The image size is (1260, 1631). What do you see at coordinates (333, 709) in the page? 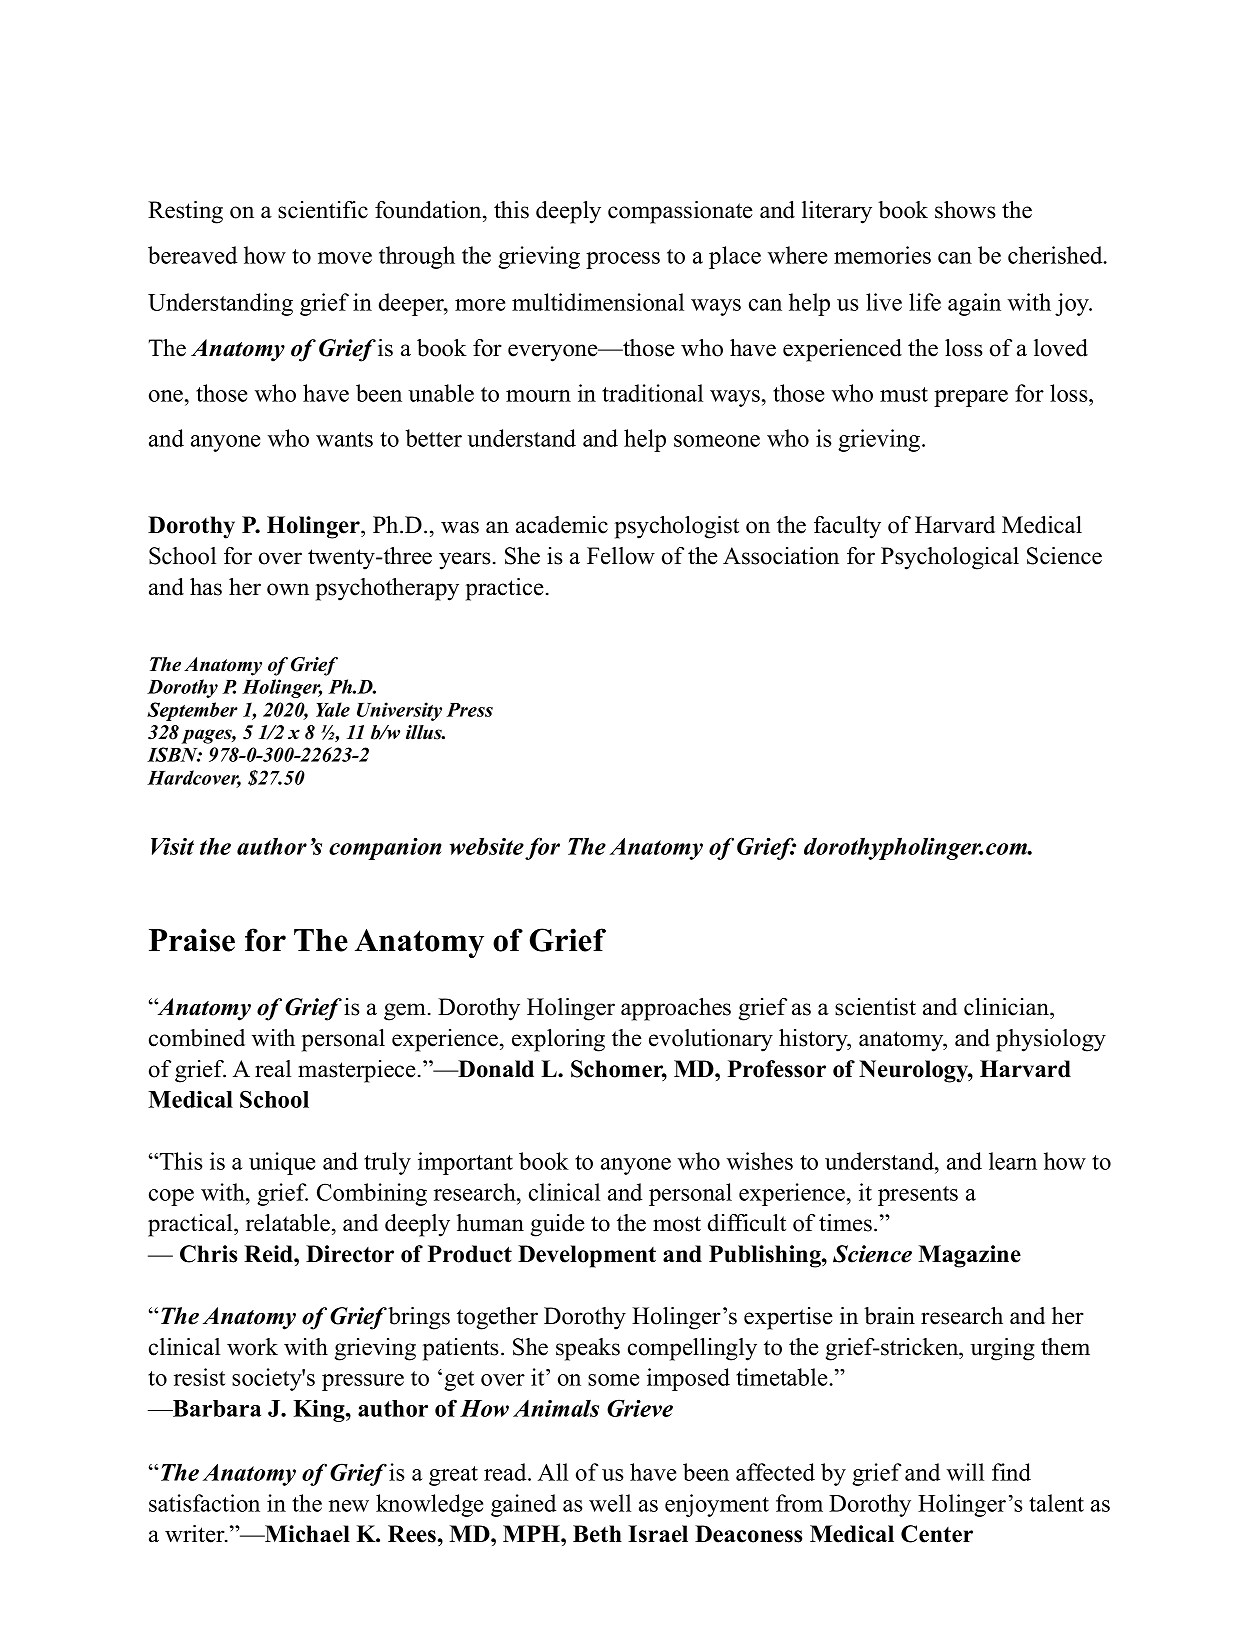
I see `Yale` at bounding box center [333, 709].
